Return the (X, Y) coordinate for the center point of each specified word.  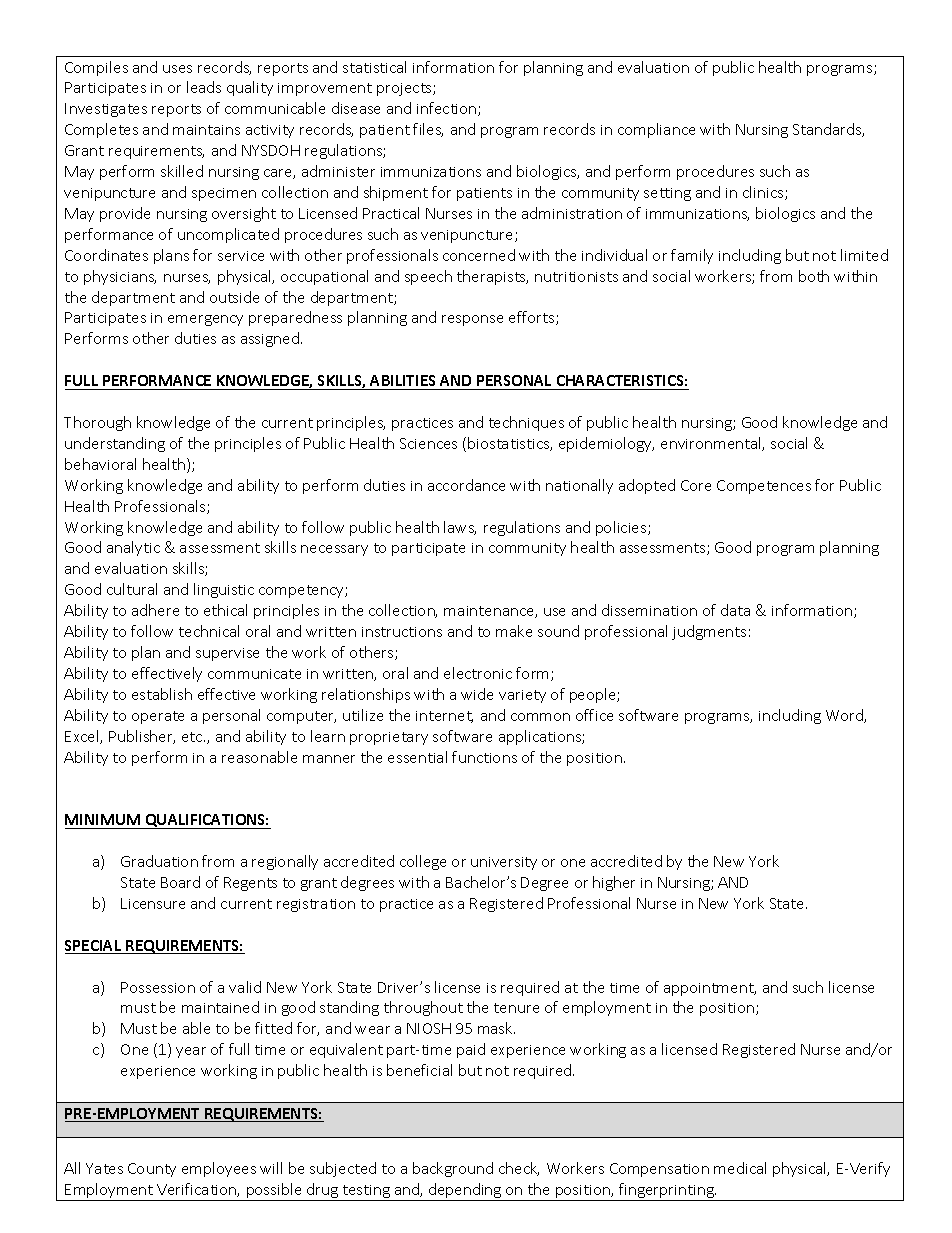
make (514, 631)
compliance (656, 130)
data (735, 610)
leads (204, 87)
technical (209, 631)
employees (219, 1169)
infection (448, 109)
